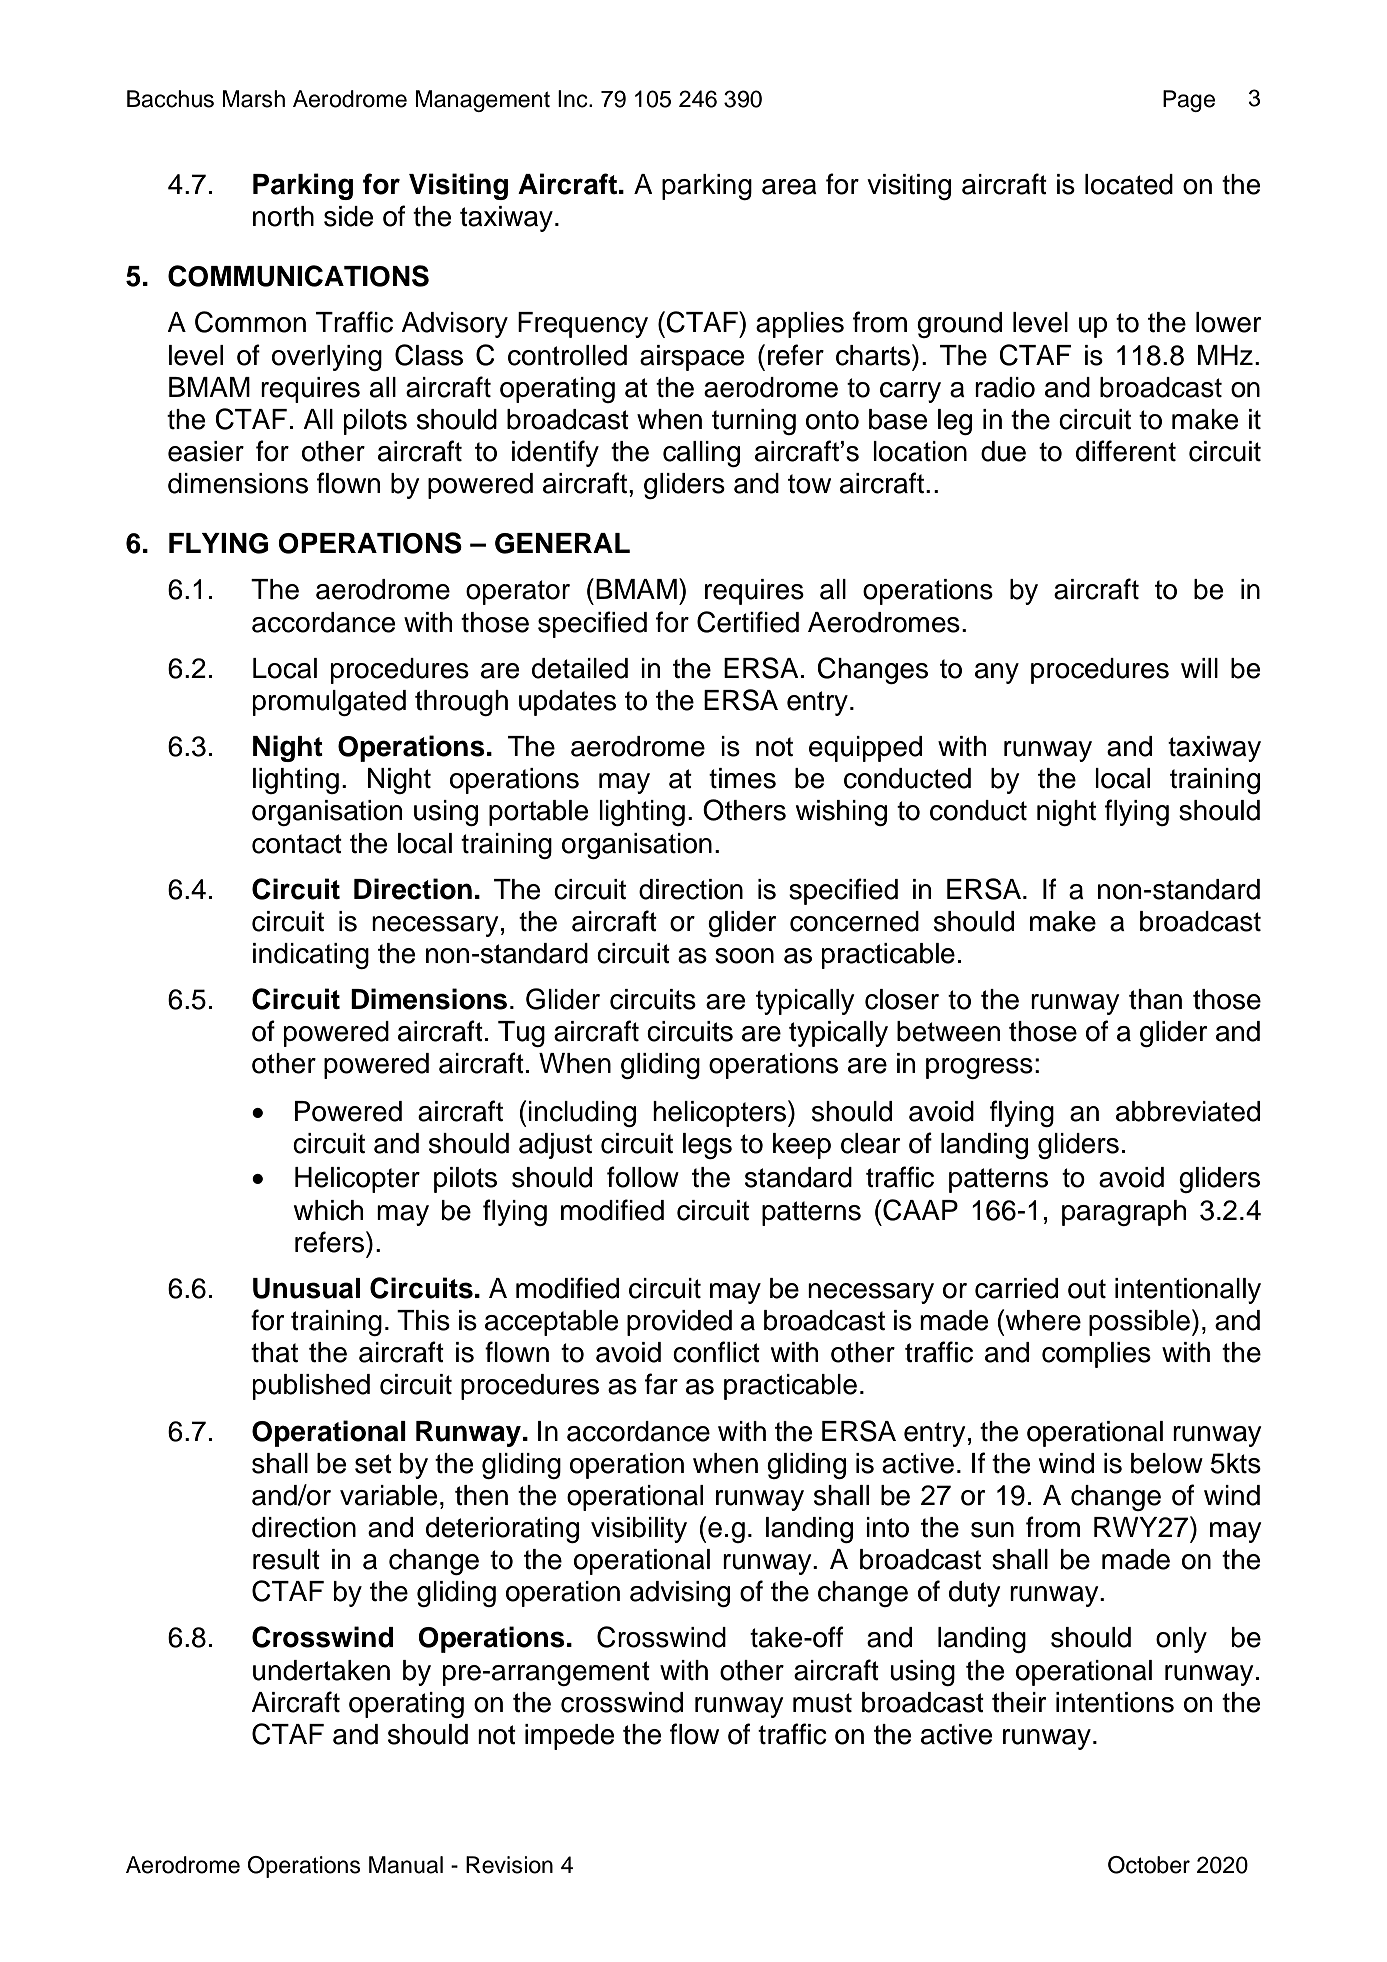 The height and width of the document is (1962, 1387). I want to click on area, so click(789, 187).
